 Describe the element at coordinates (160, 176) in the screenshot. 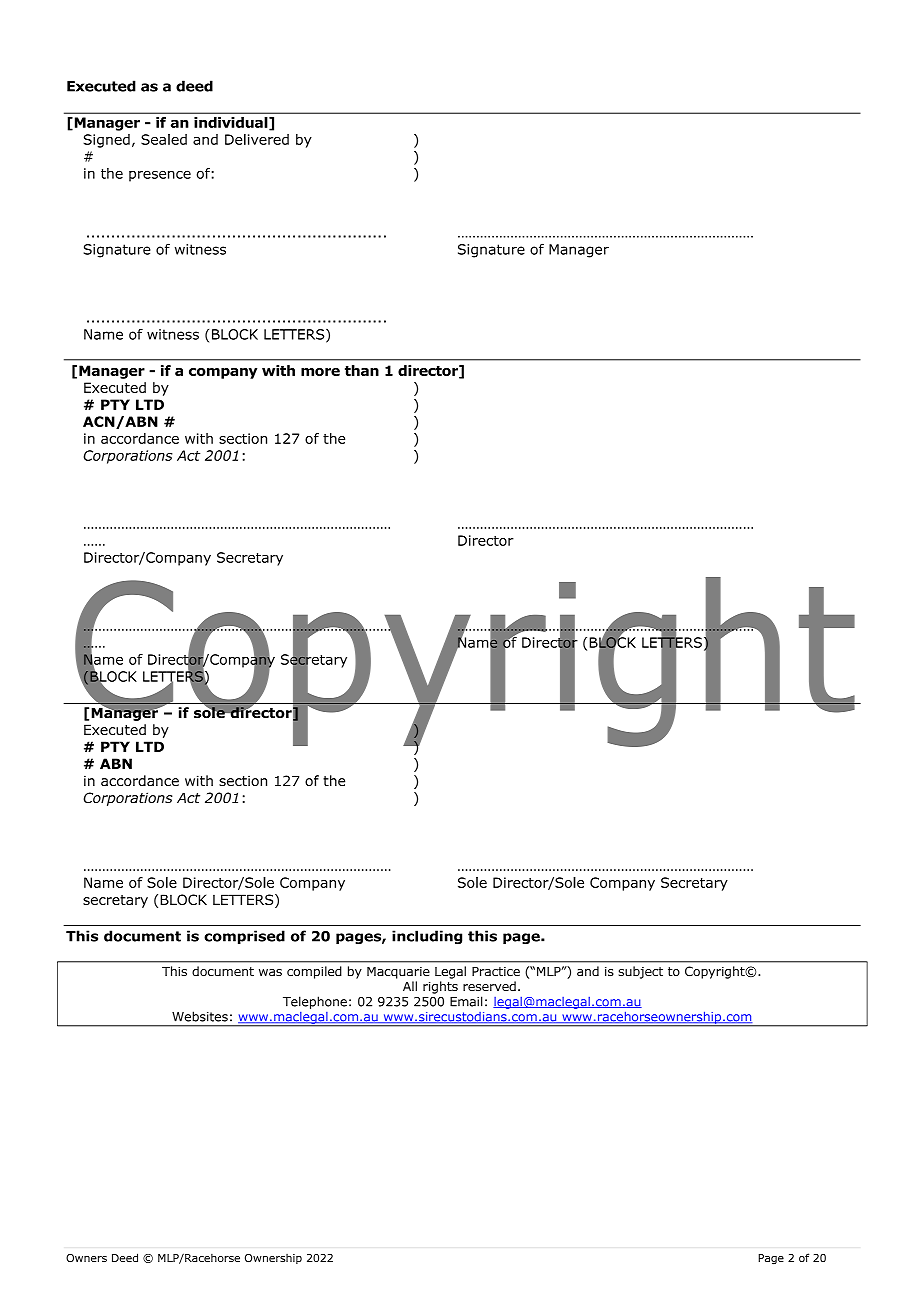

I see `presence` at that location.
